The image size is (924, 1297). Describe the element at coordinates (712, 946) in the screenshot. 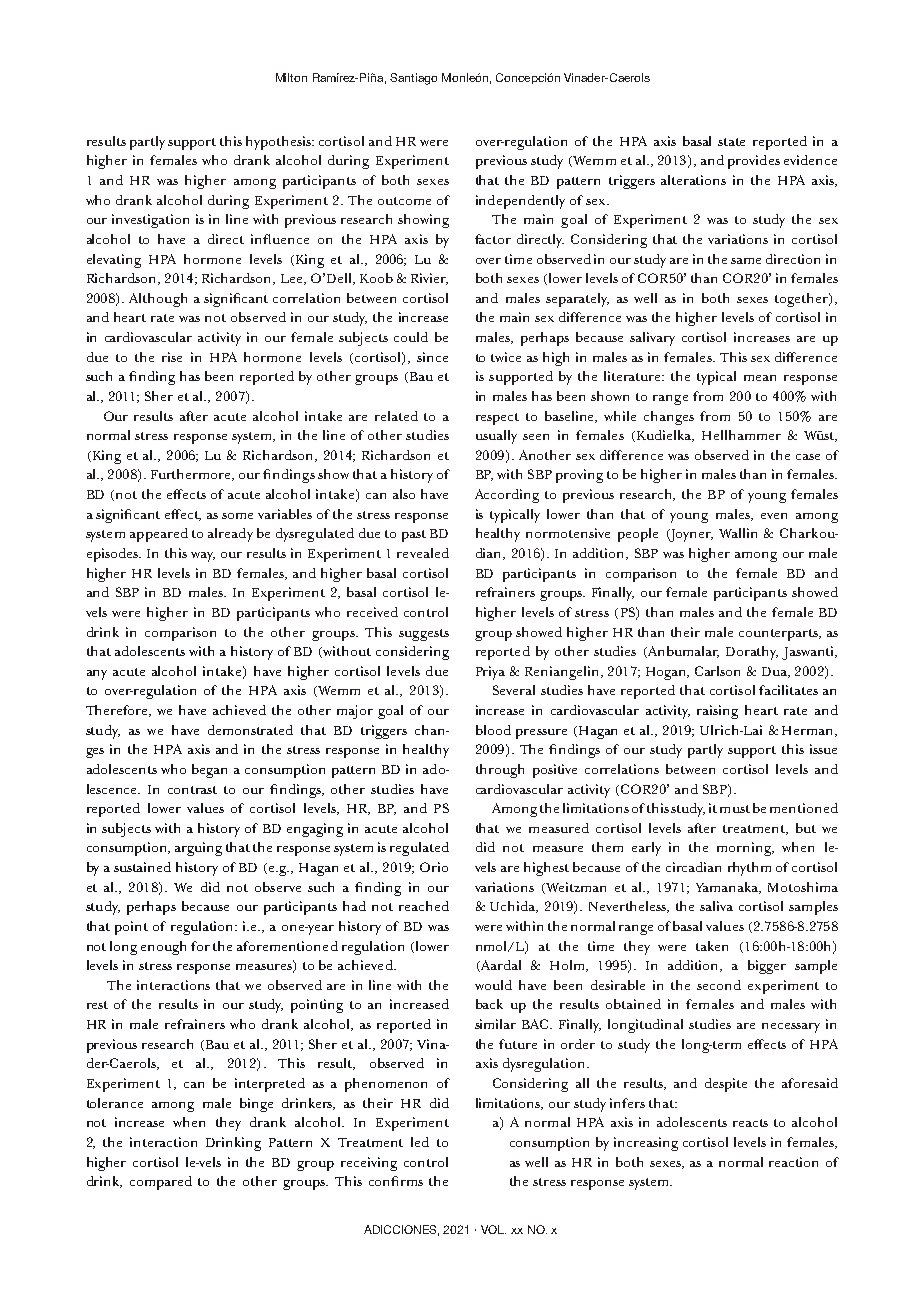

I see `taken` at that location.
